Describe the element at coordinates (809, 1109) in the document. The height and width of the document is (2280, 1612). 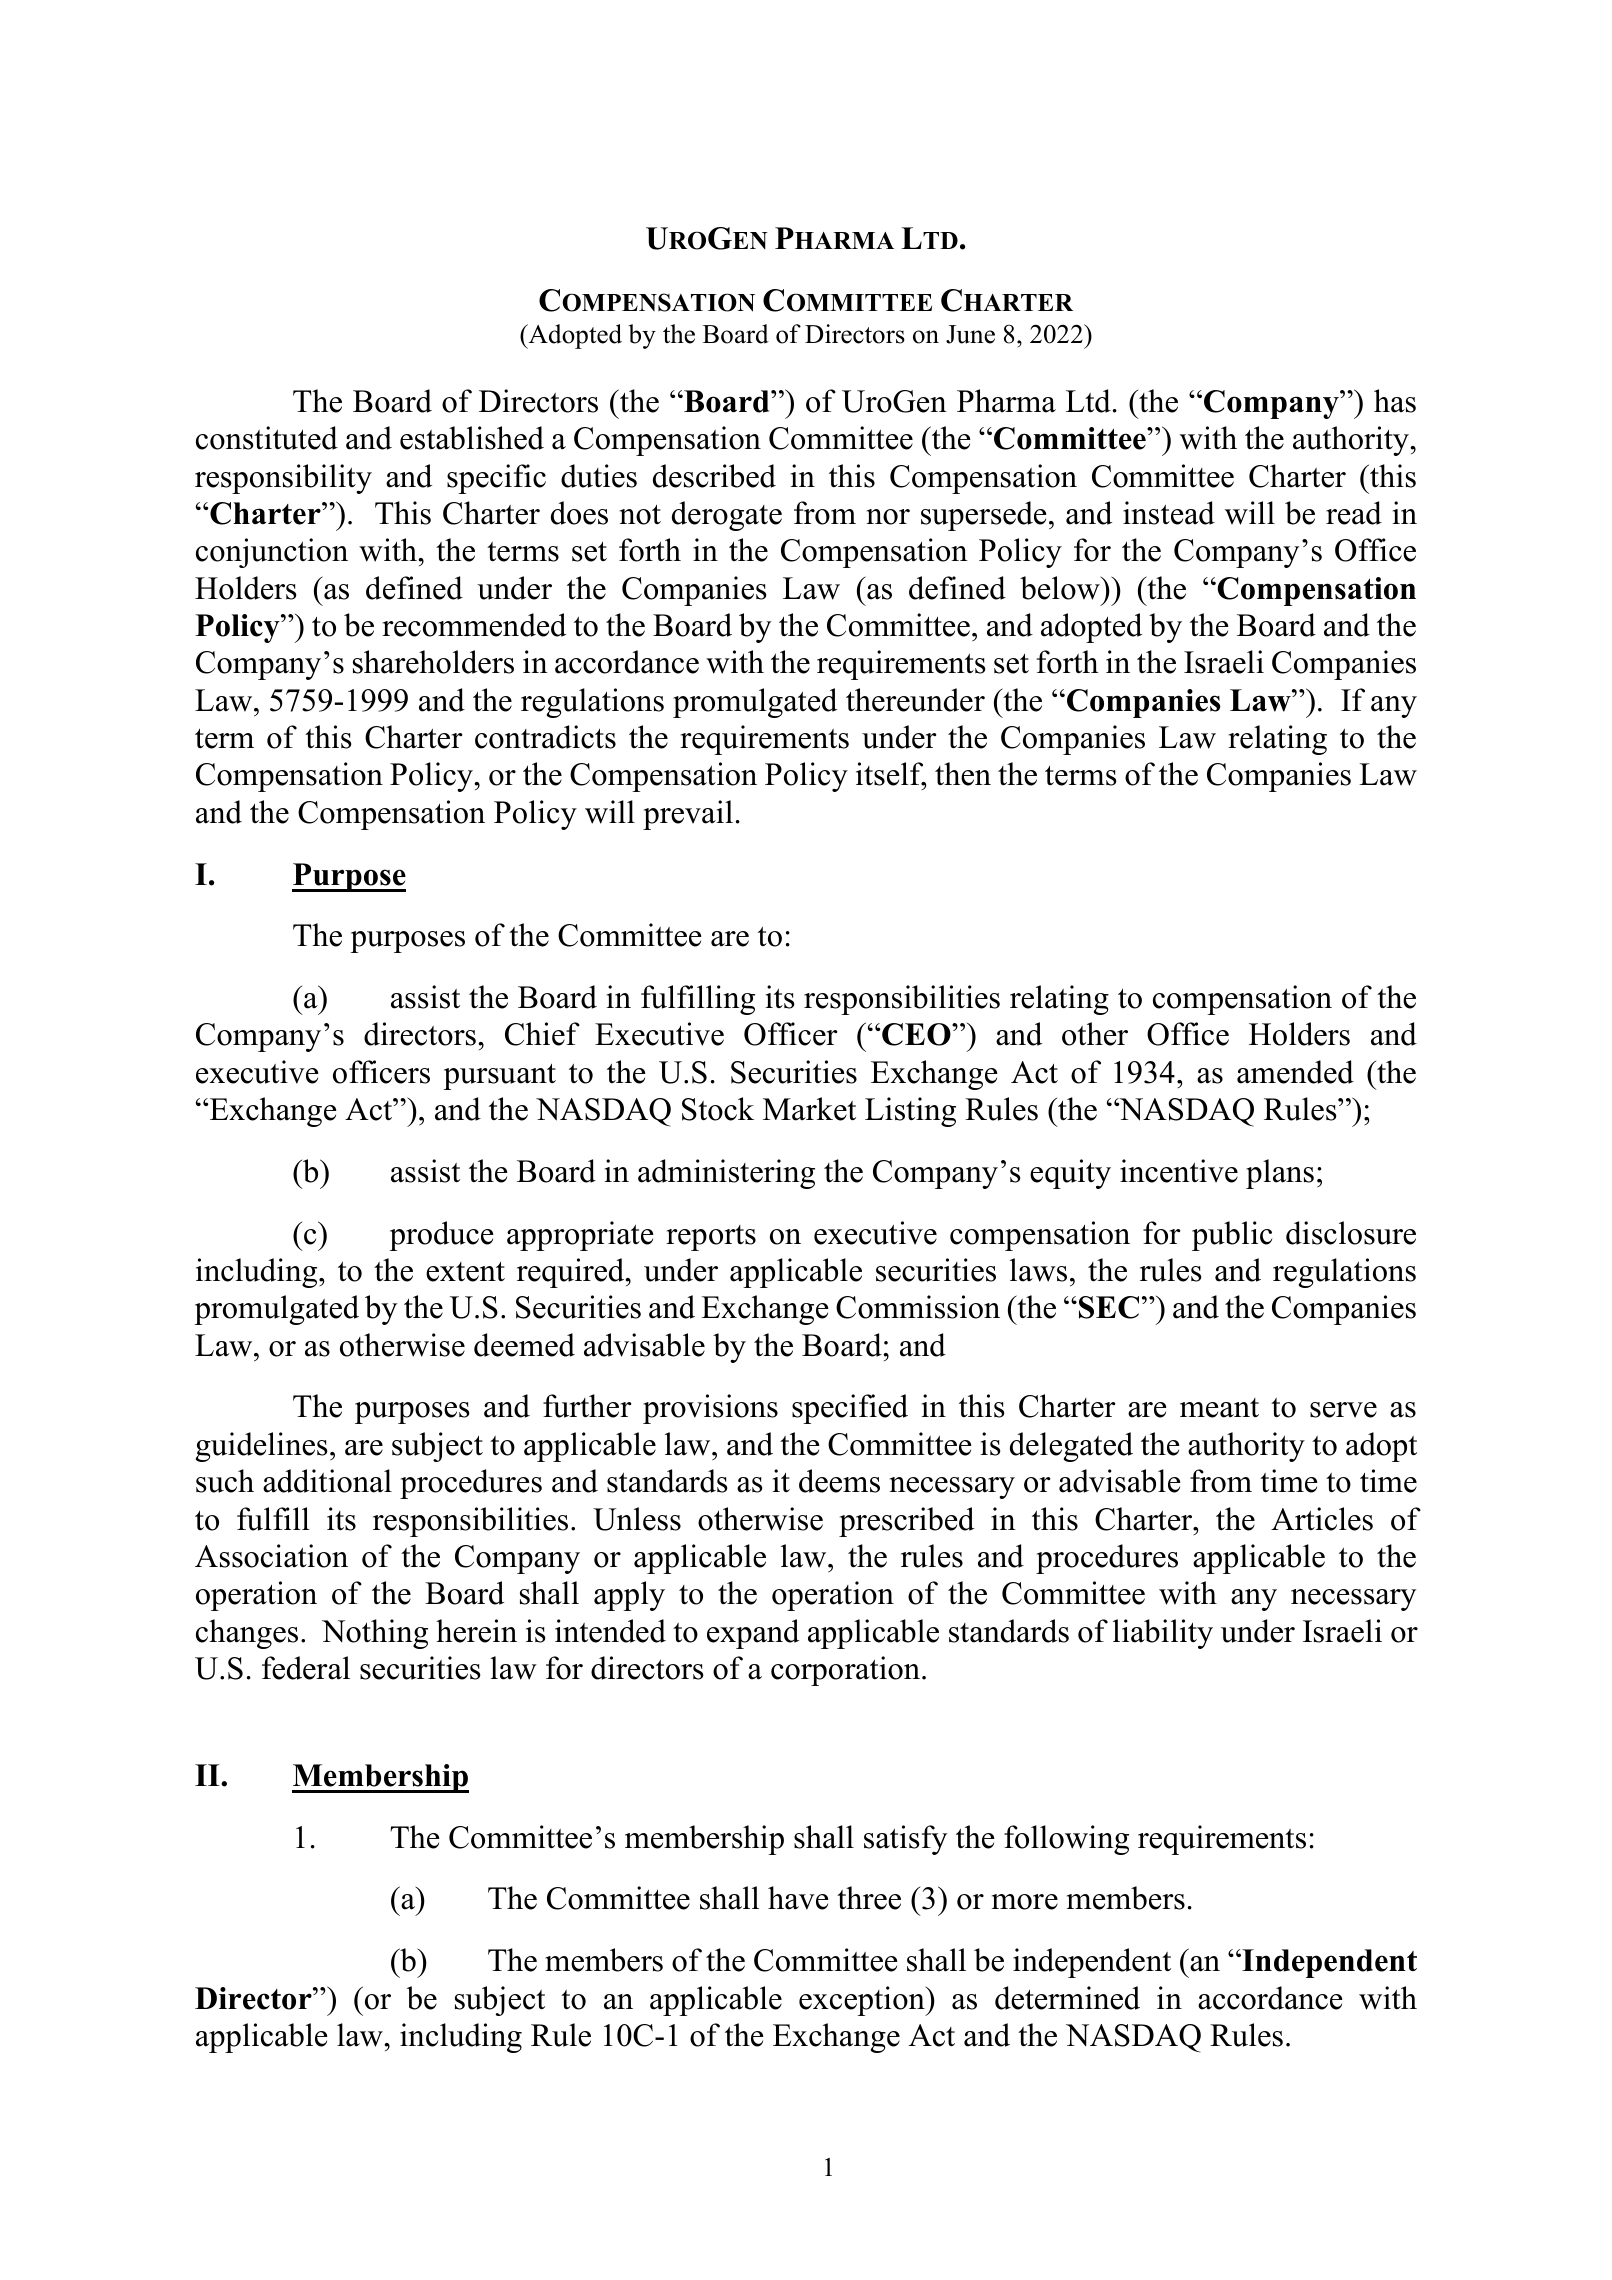
I see `Market` at that location.
